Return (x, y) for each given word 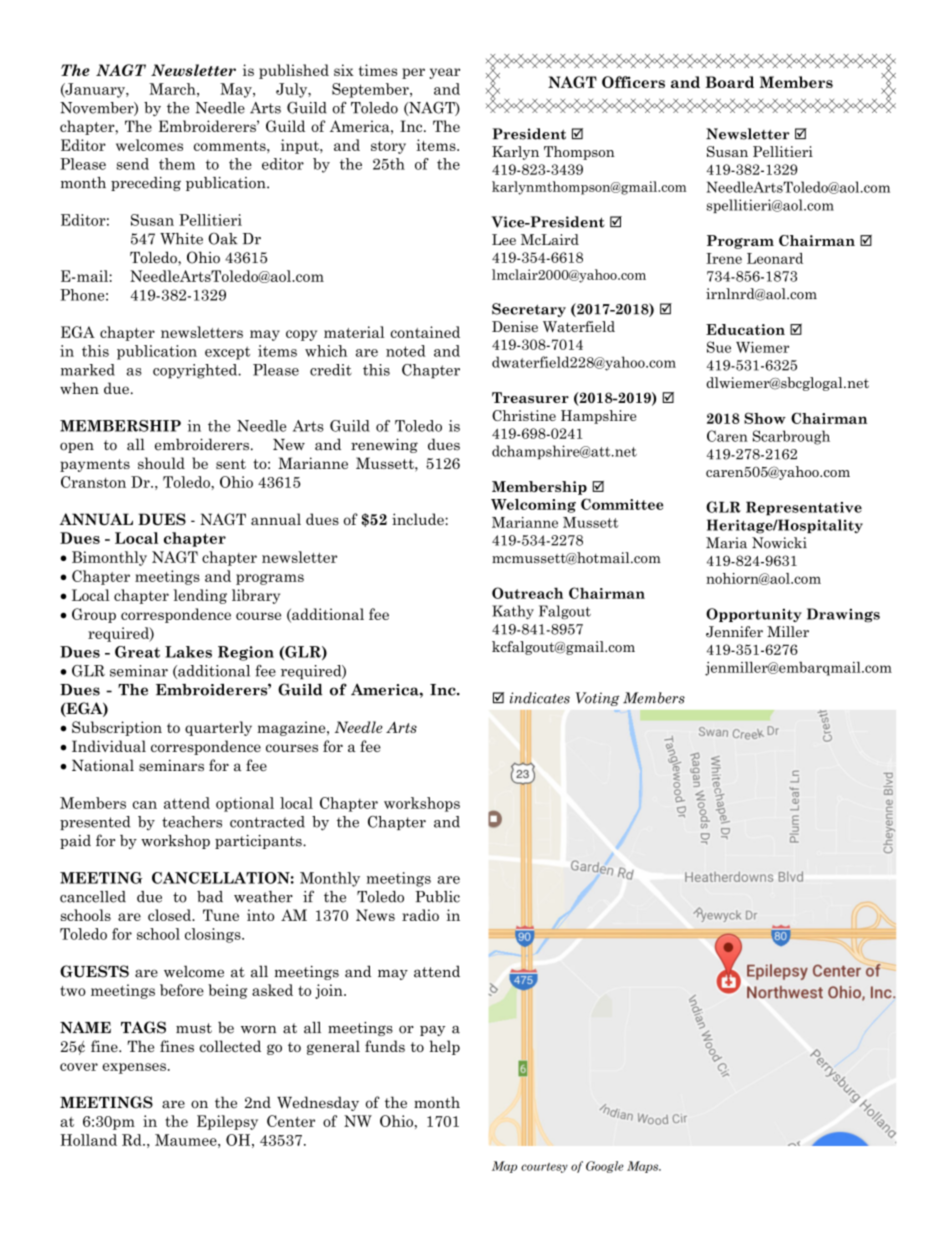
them (177, 164)
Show (765, 418)
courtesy (544, 1168)
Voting (597, 699)
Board (729, 82)
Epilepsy (227, 1122)
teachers (192, 822)
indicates (540, 698)
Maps (644, 1167)
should (161, 463)
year (444, 73)
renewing (384, 445)
